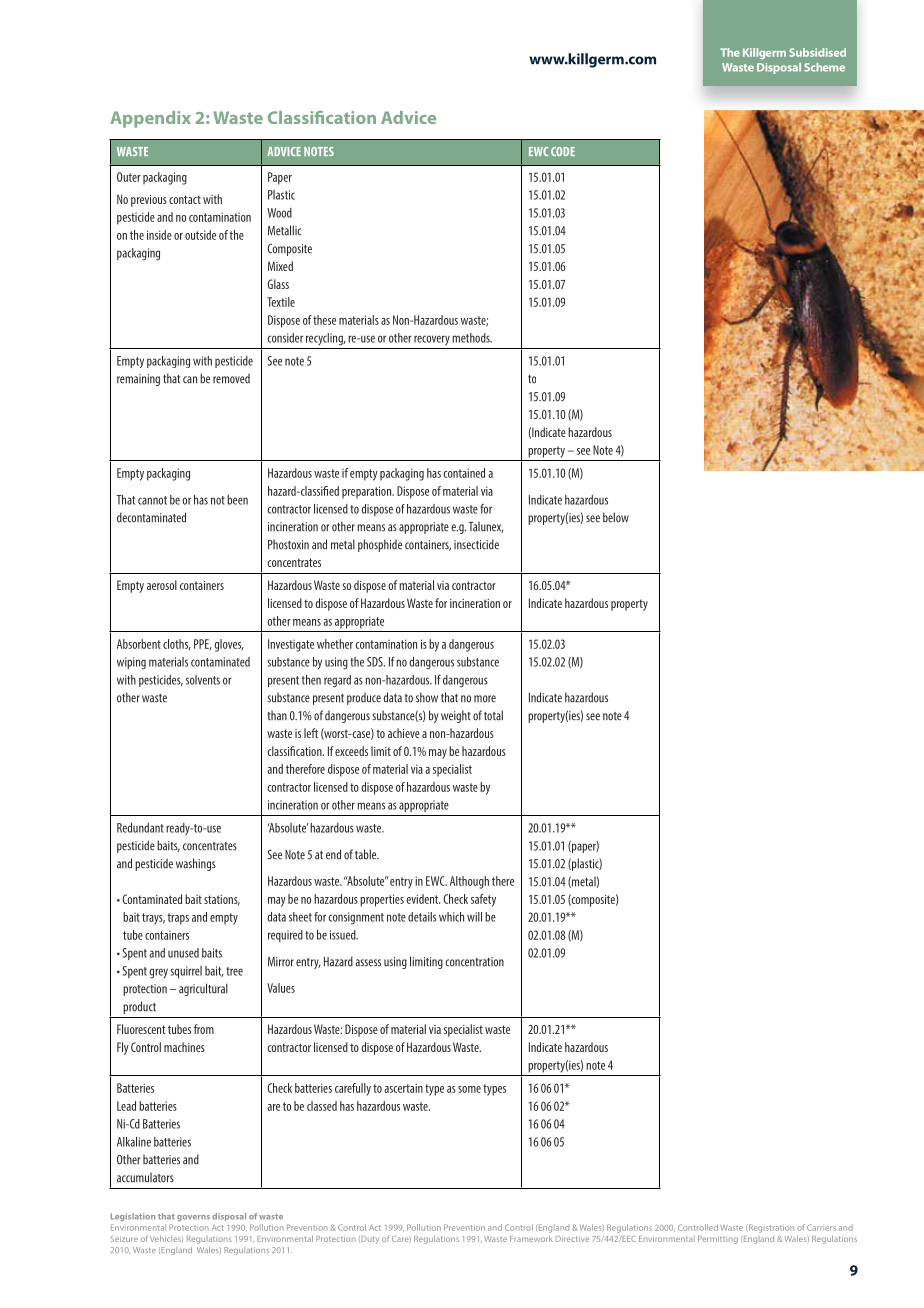 This screenshot has width=924, height=1308. I want to click on than, so click(277, 715).
